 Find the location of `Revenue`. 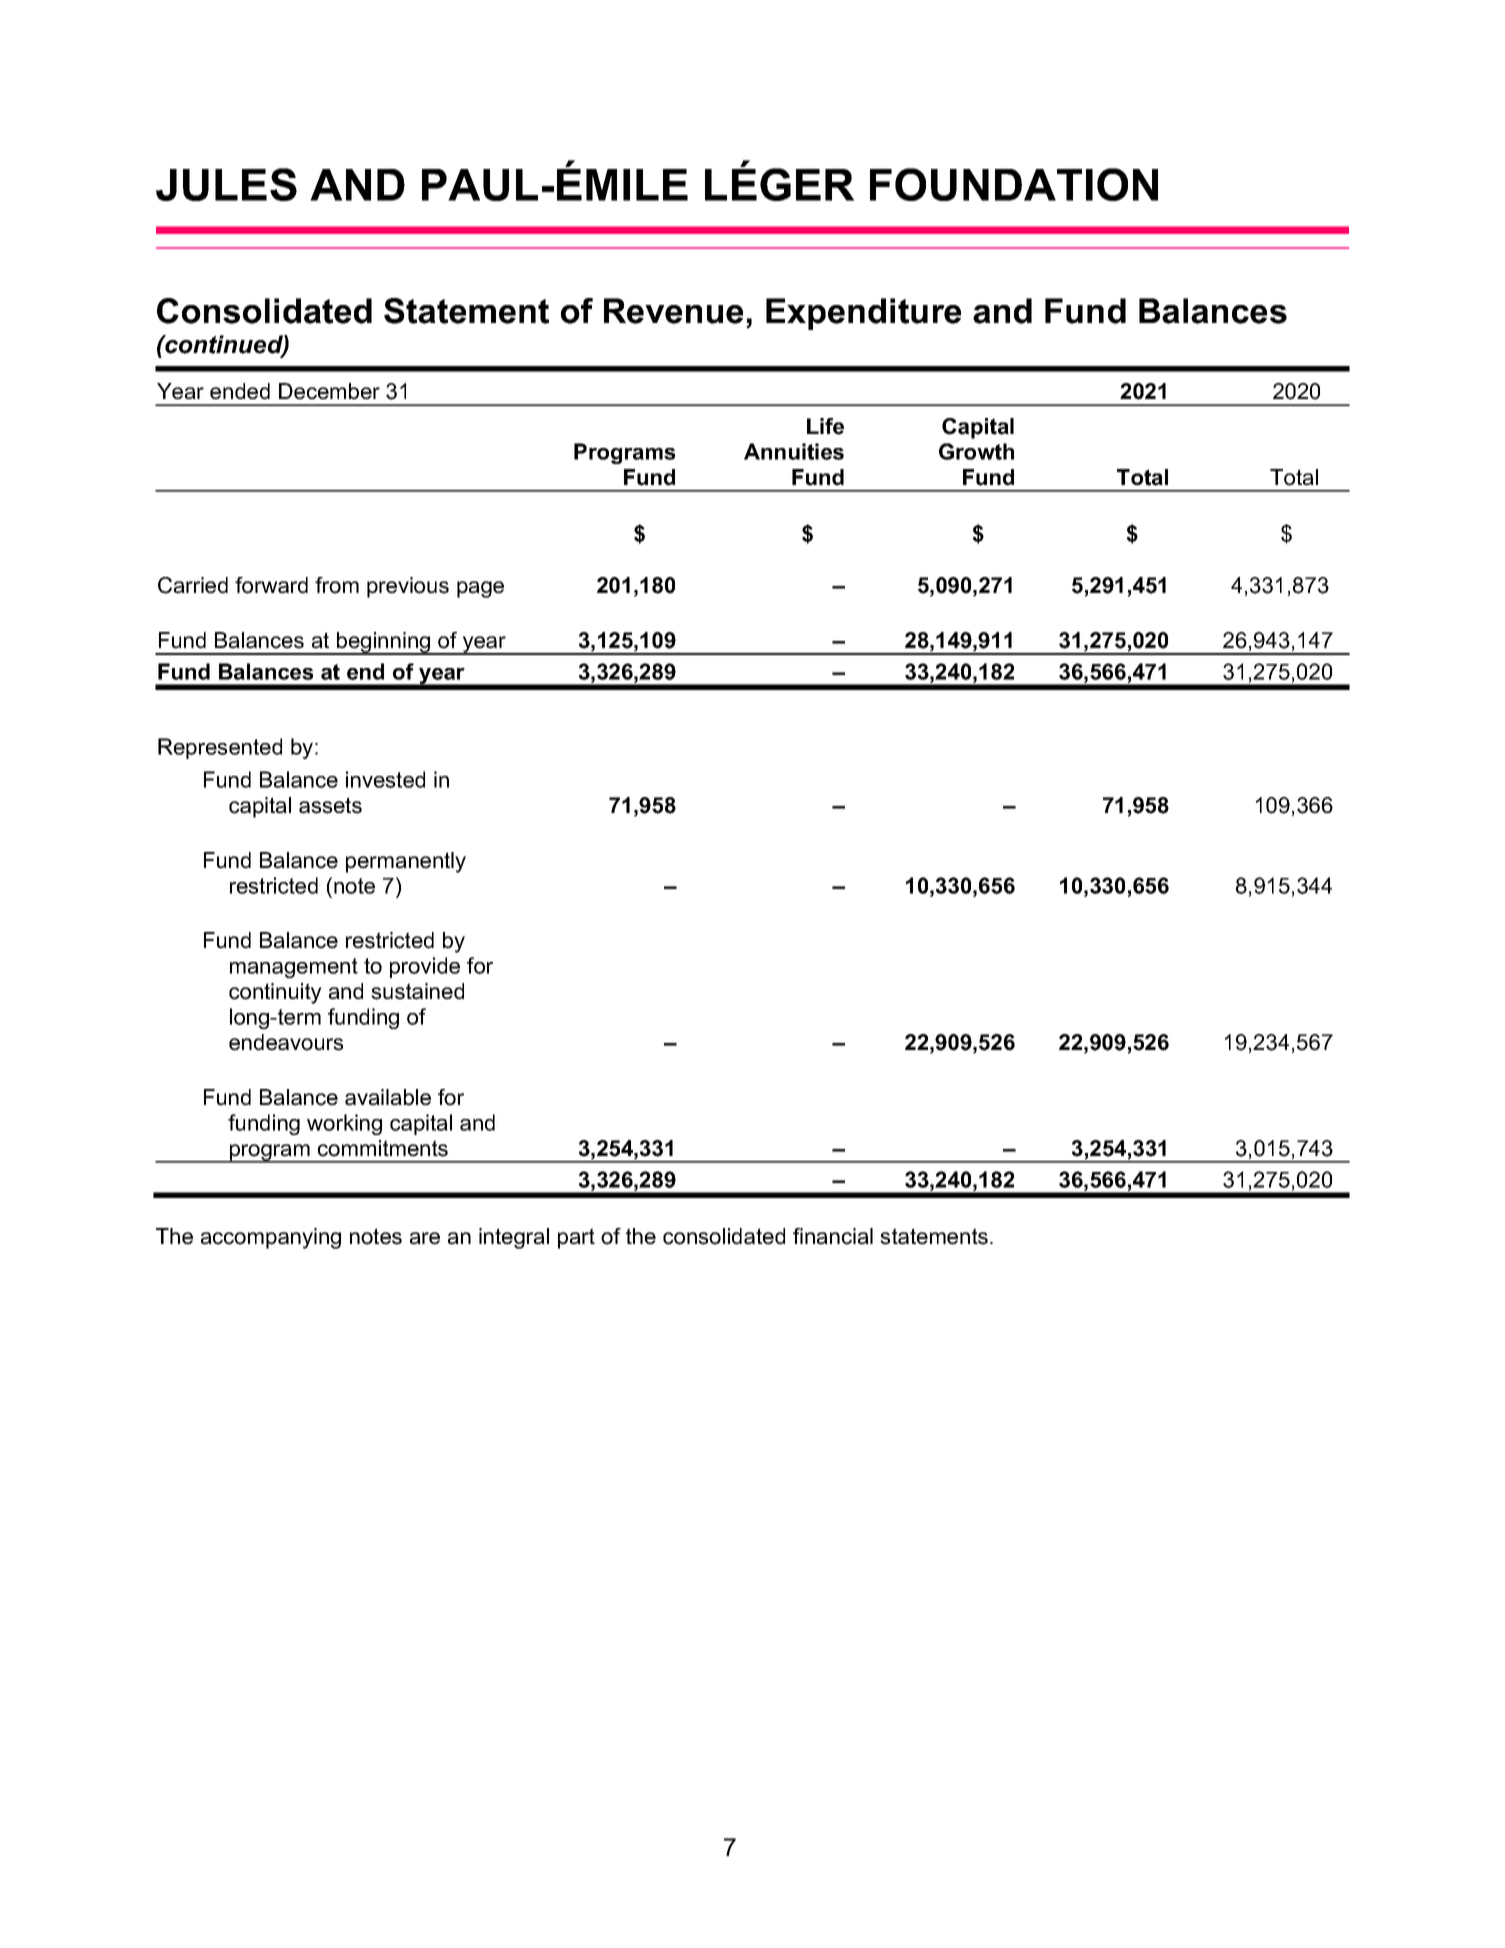

Revenue is located at coordinates (673, 311).
